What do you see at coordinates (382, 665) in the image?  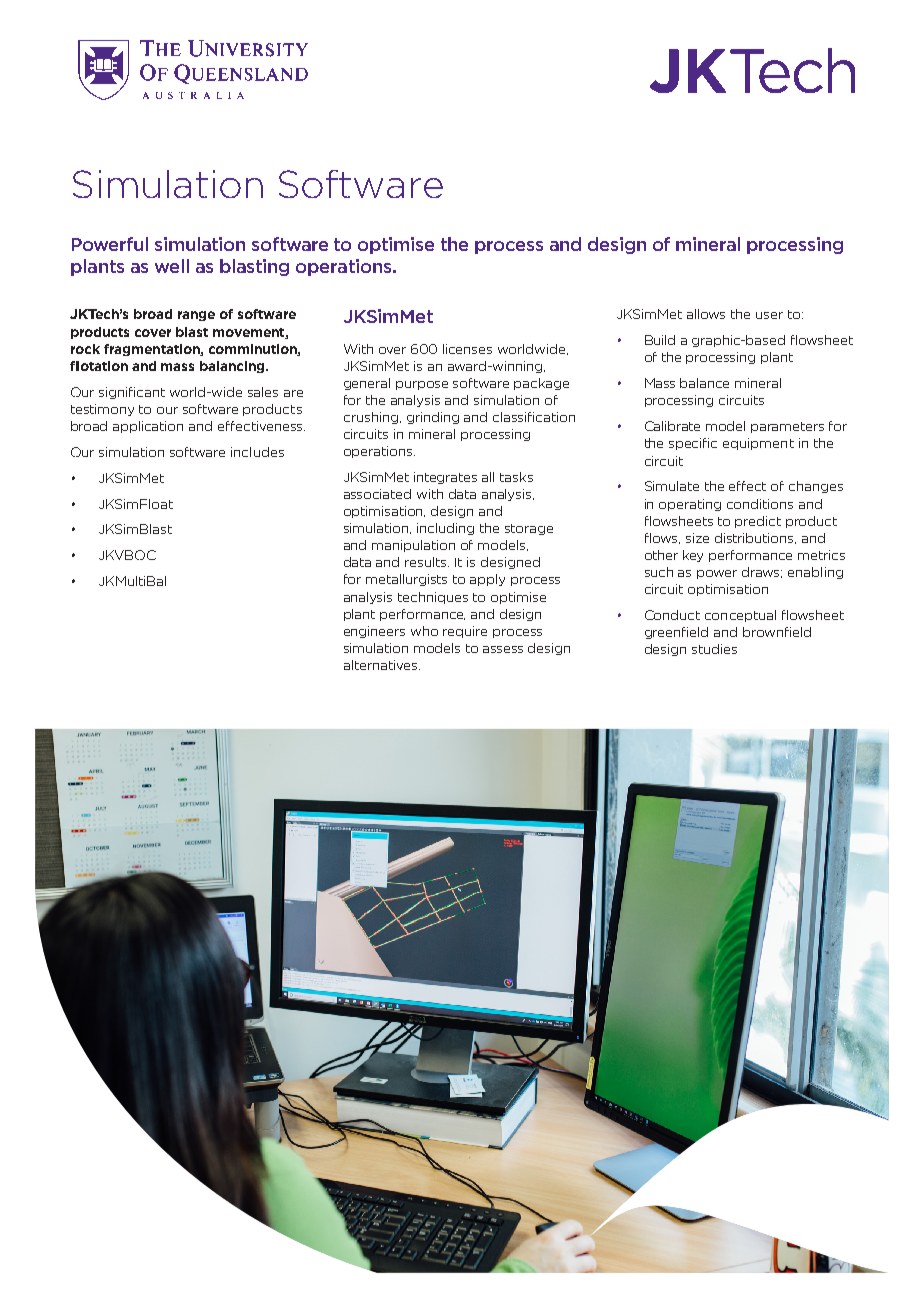 I see `alternatives` at bounding box center [382, 665].
